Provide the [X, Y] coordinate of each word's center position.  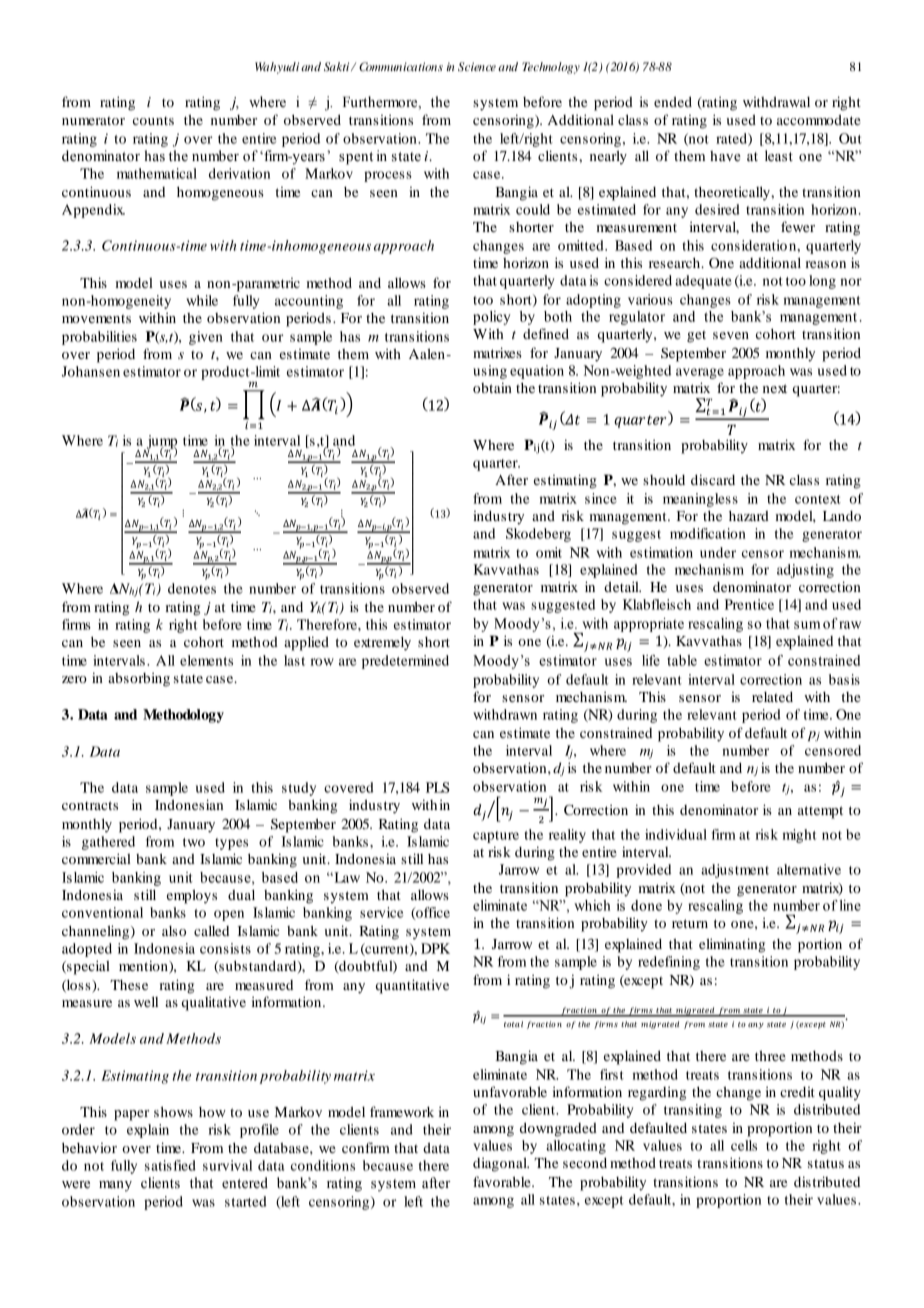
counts [153, 121]
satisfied [170, 1165]
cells [744, 1145]
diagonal [501, 1164]
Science [477, 67]
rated [732, 139]
